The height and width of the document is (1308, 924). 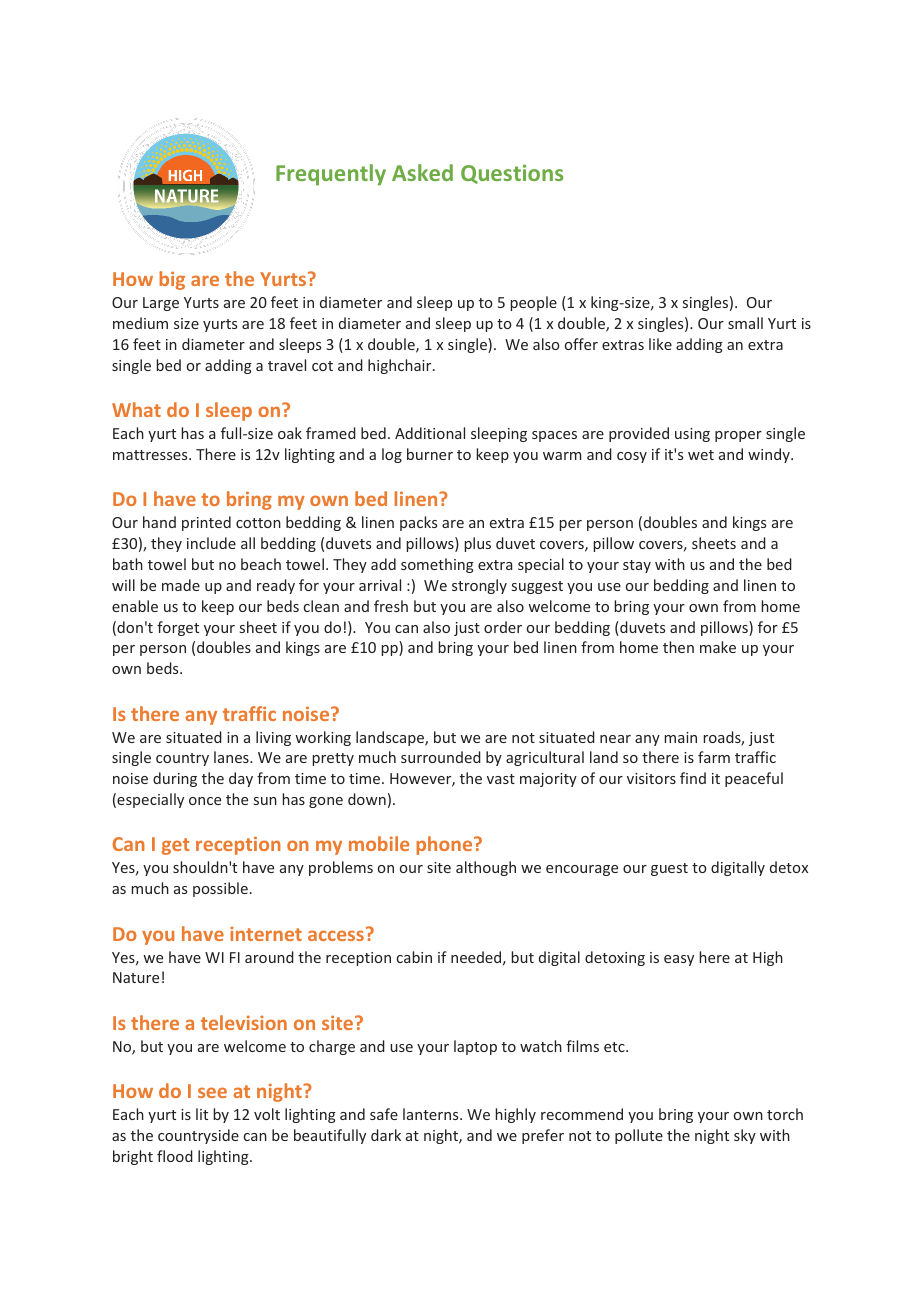 I want to click on Asked, so click(x=422, y=172).
